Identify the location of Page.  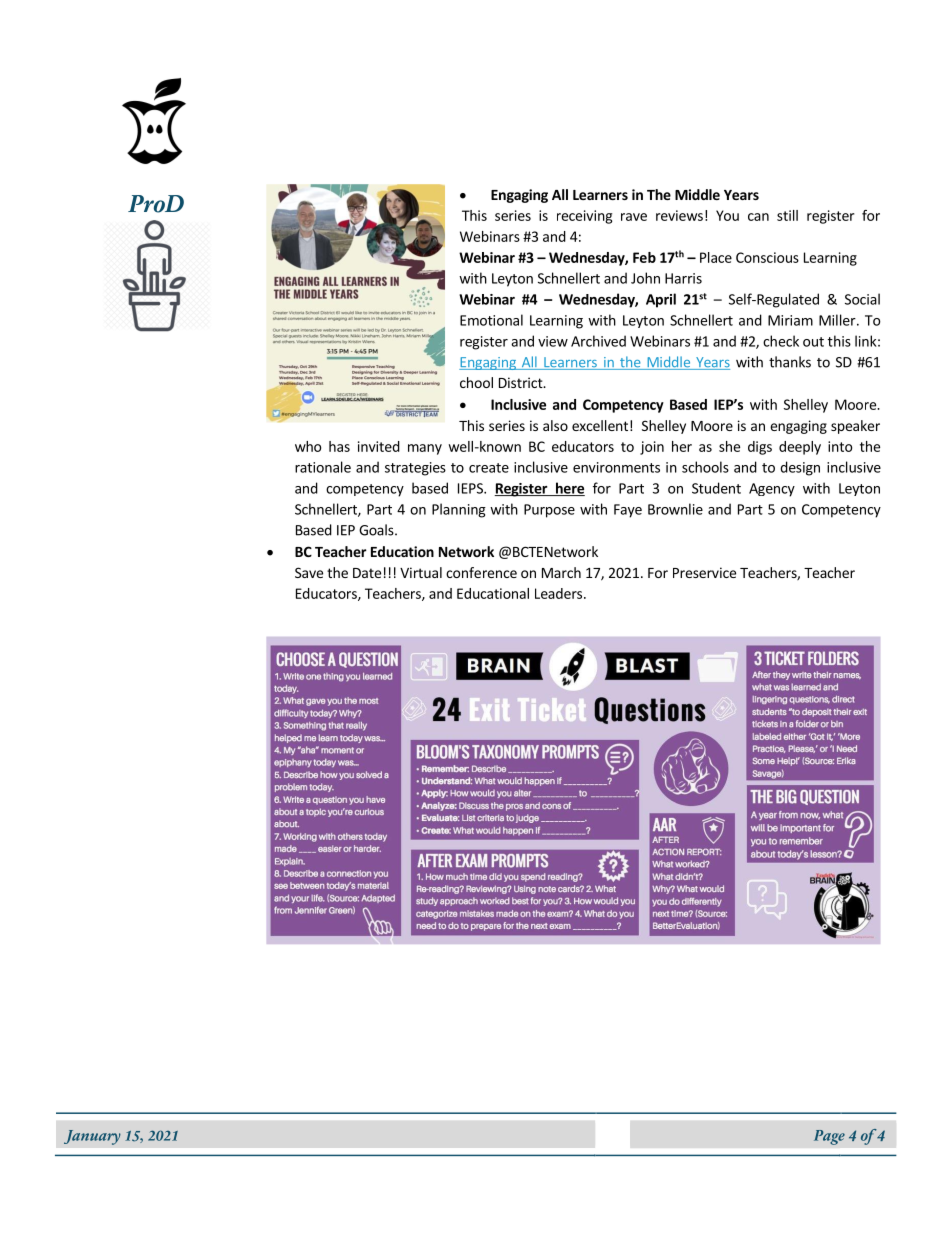
(829, 1137).
